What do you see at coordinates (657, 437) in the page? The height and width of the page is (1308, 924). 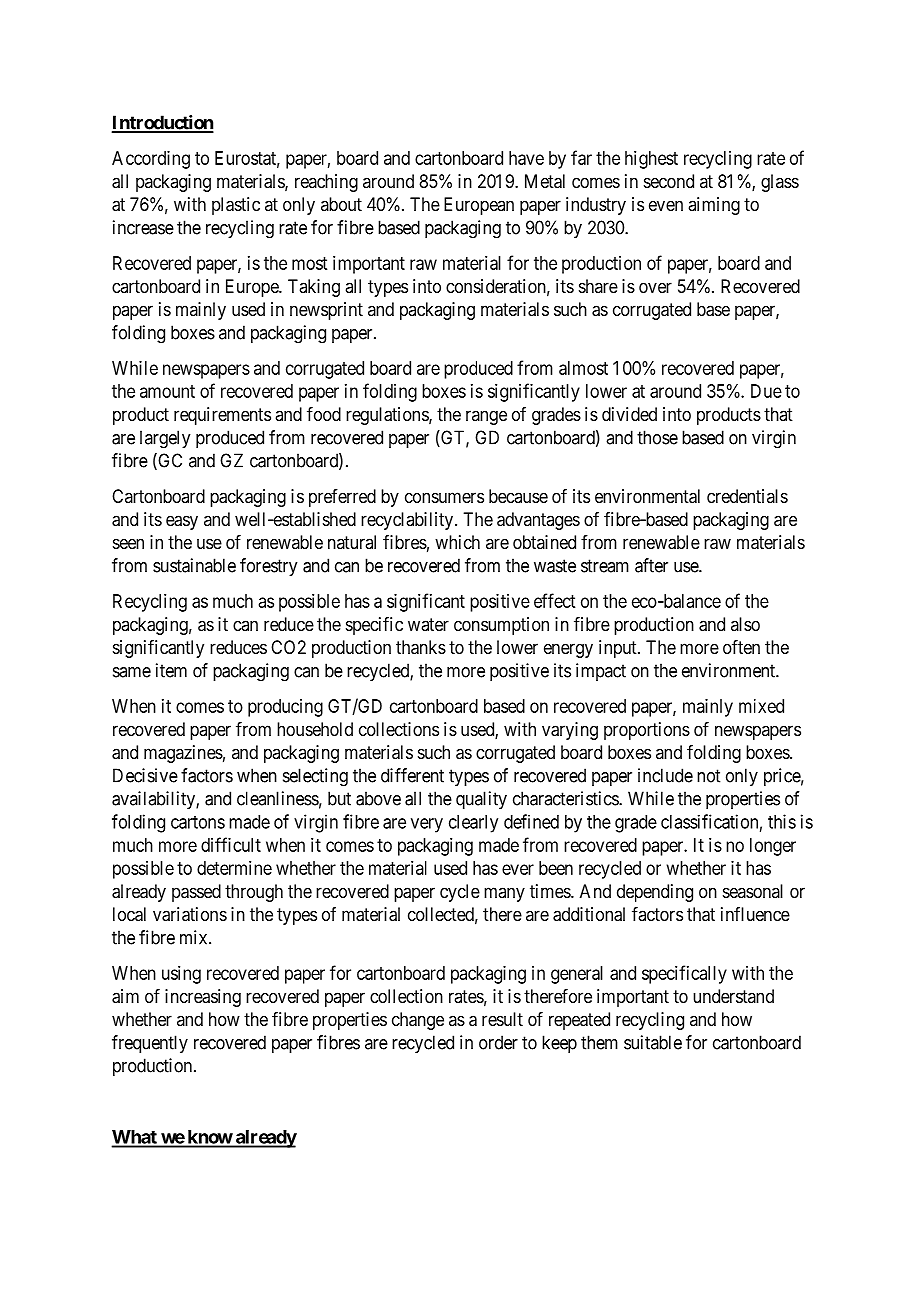 I see `those` at bounding box center [657, 437].
